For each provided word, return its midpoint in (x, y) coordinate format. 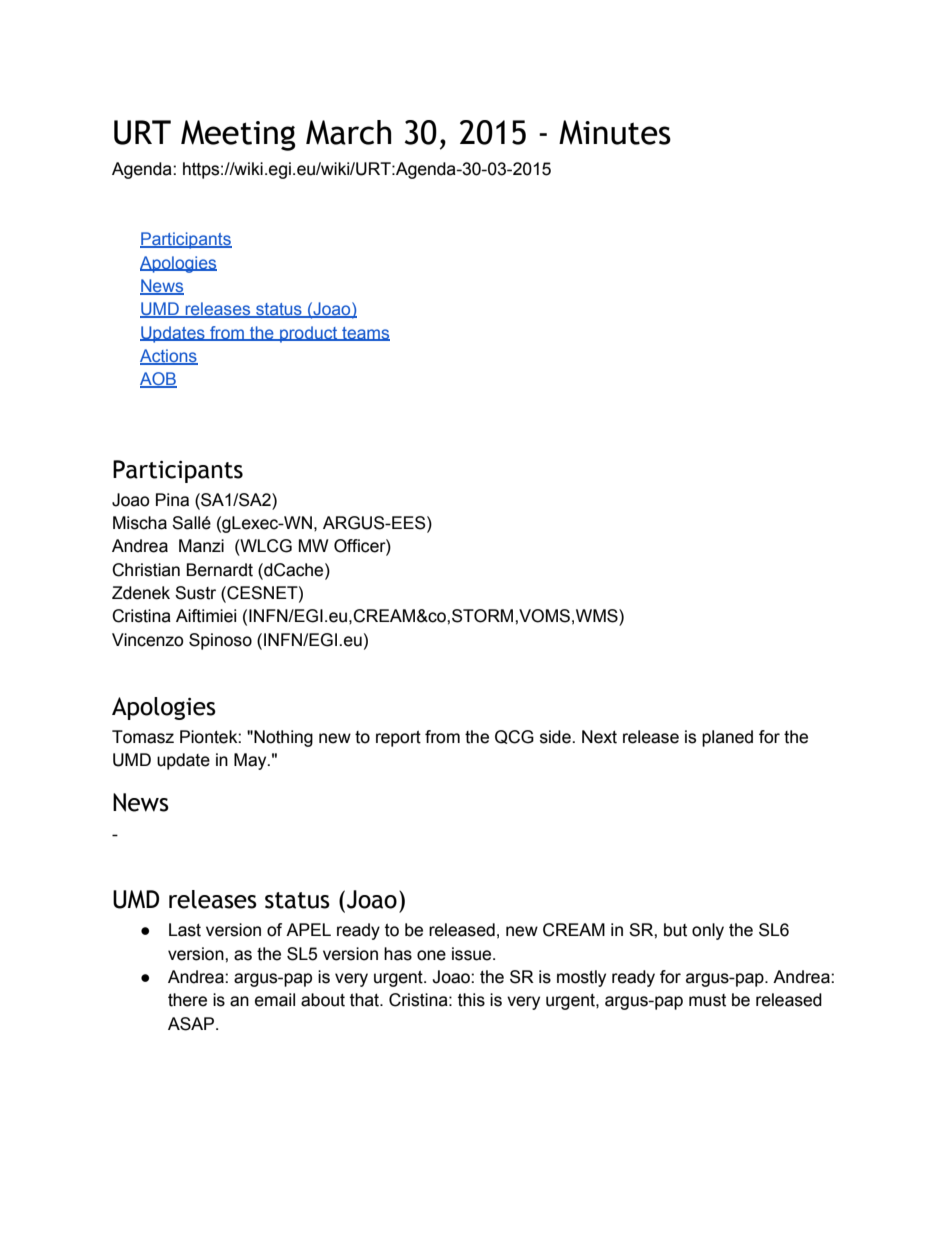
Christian (146, 570)
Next (599, 737)
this (471, 1000)
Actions (169, 357)
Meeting (238, 135)
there (187, 1000)
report (398, 739)
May (251, 761)
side (556, 737)
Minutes (615, 132)
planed (727, 738)
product (309, 334)
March (348, 132)
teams (365, 334)
